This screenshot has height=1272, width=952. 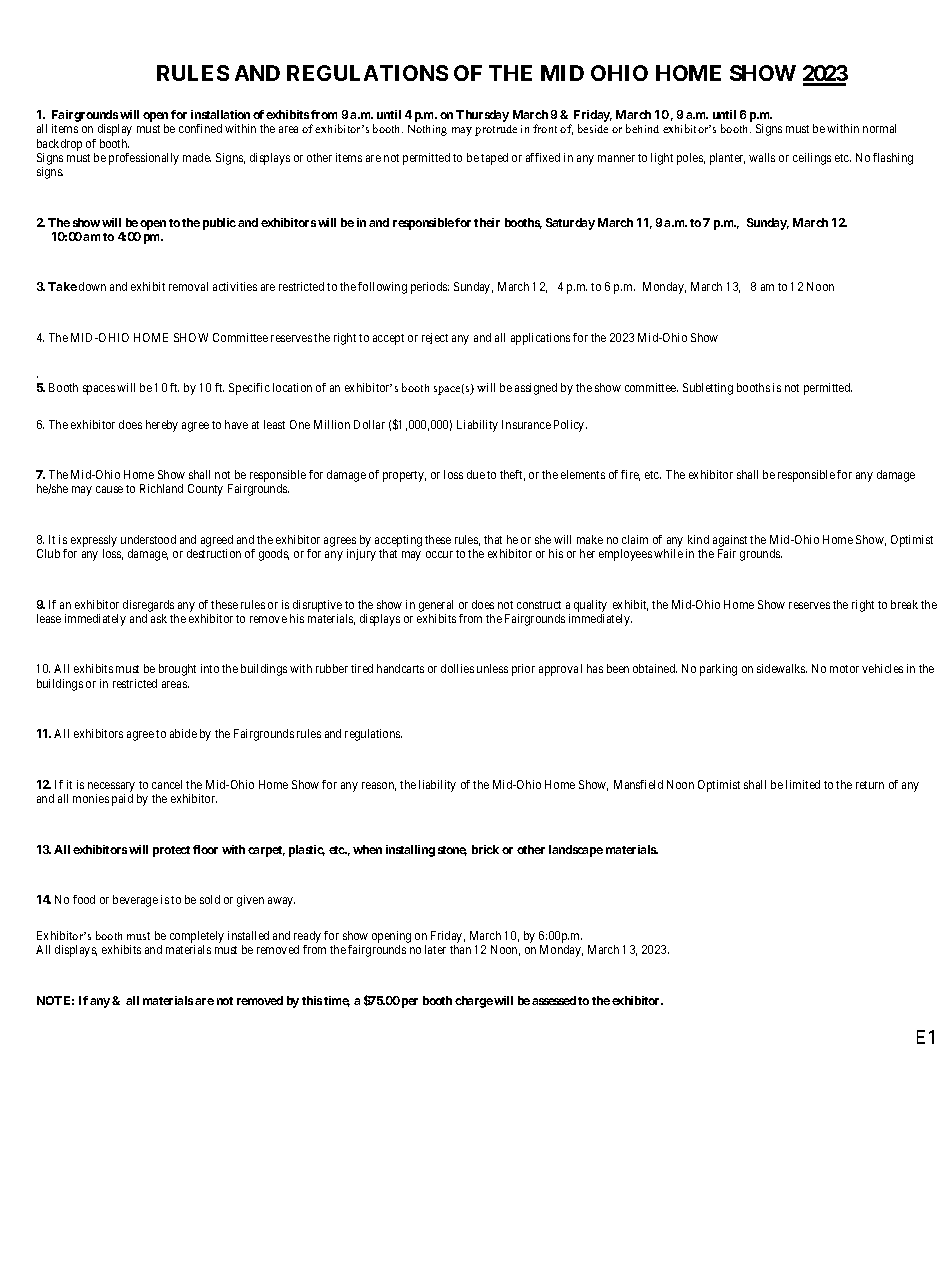 What do you see at coordinates (496, 130) in the screenshot?
I see `protrude` at bounding box center [496, 130].
